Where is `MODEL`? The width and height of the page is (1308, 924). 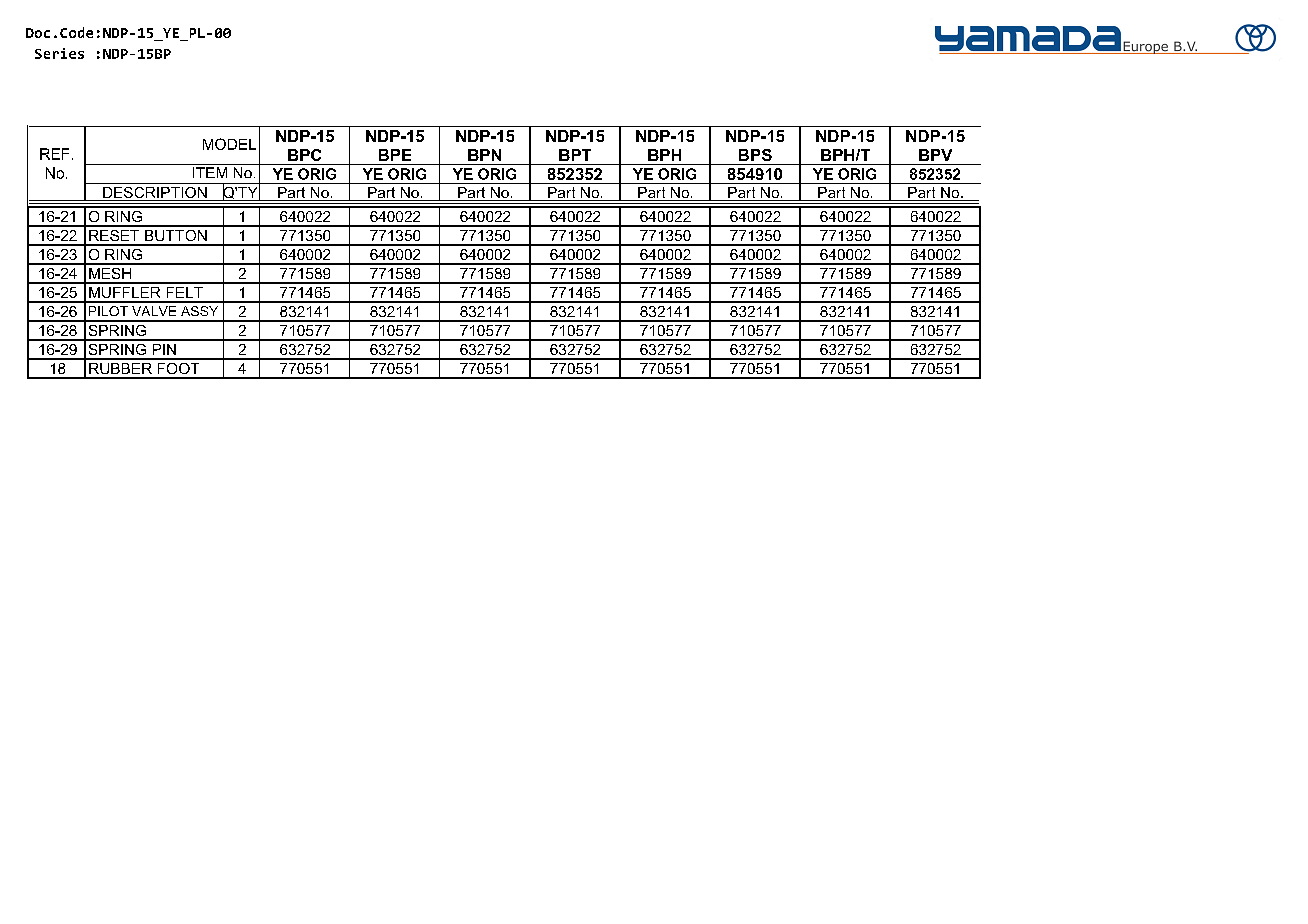
MODEL is located at coordinates (229, 144).
